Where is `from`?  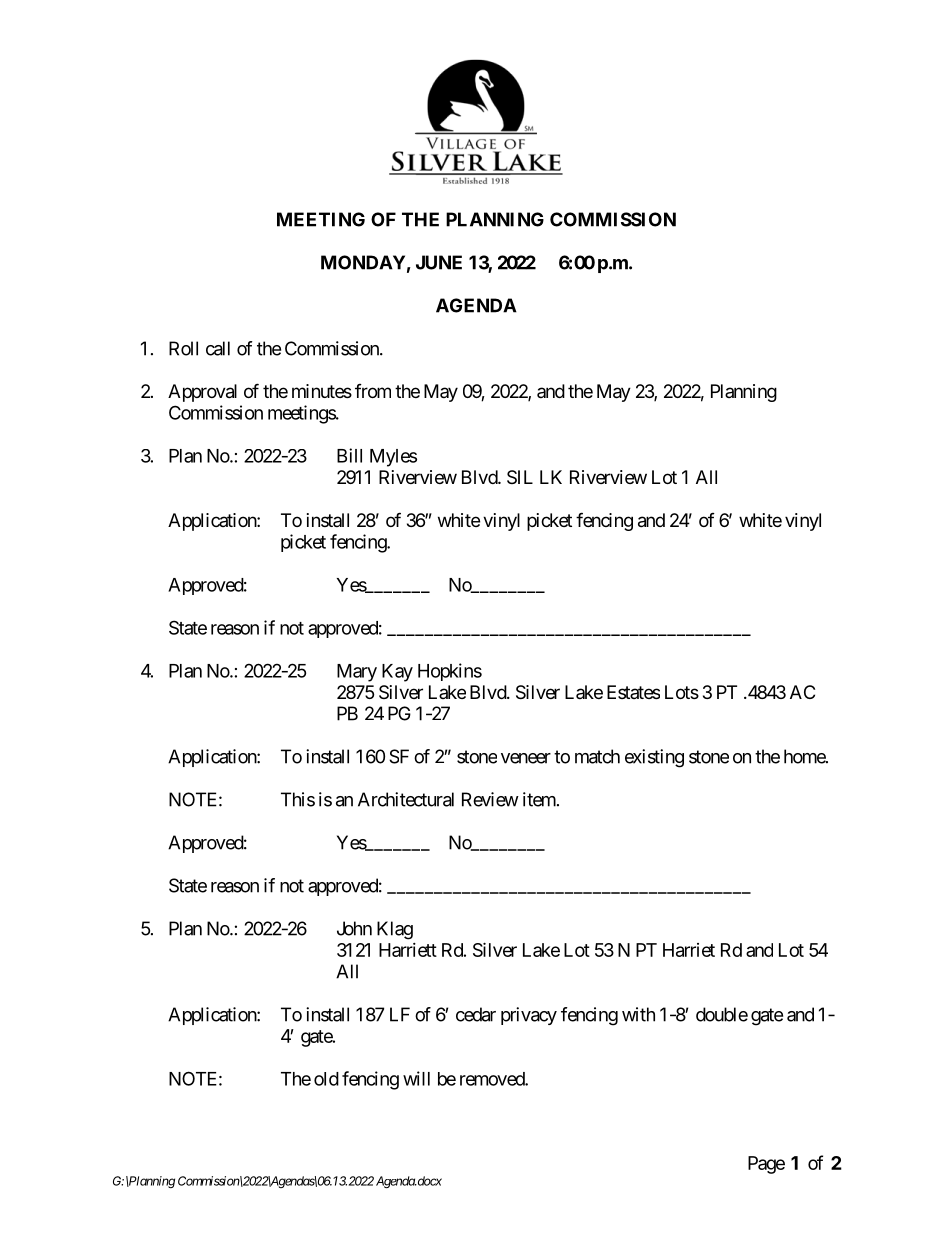
from is located at coordinates (373, 391).
